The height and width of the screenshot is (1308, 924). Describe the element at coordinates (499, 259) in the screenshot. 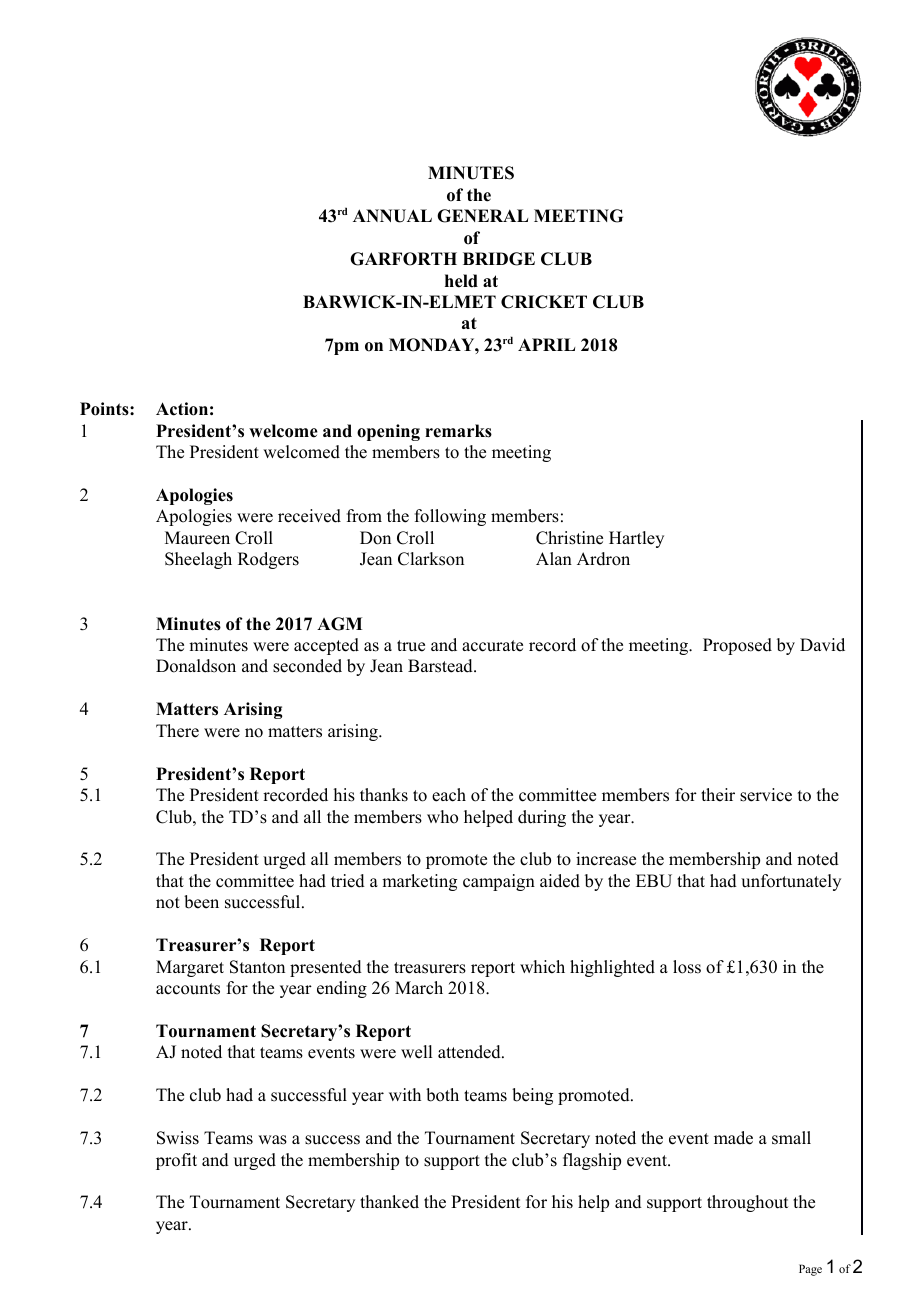

I see `BRIDGE` at that location.
